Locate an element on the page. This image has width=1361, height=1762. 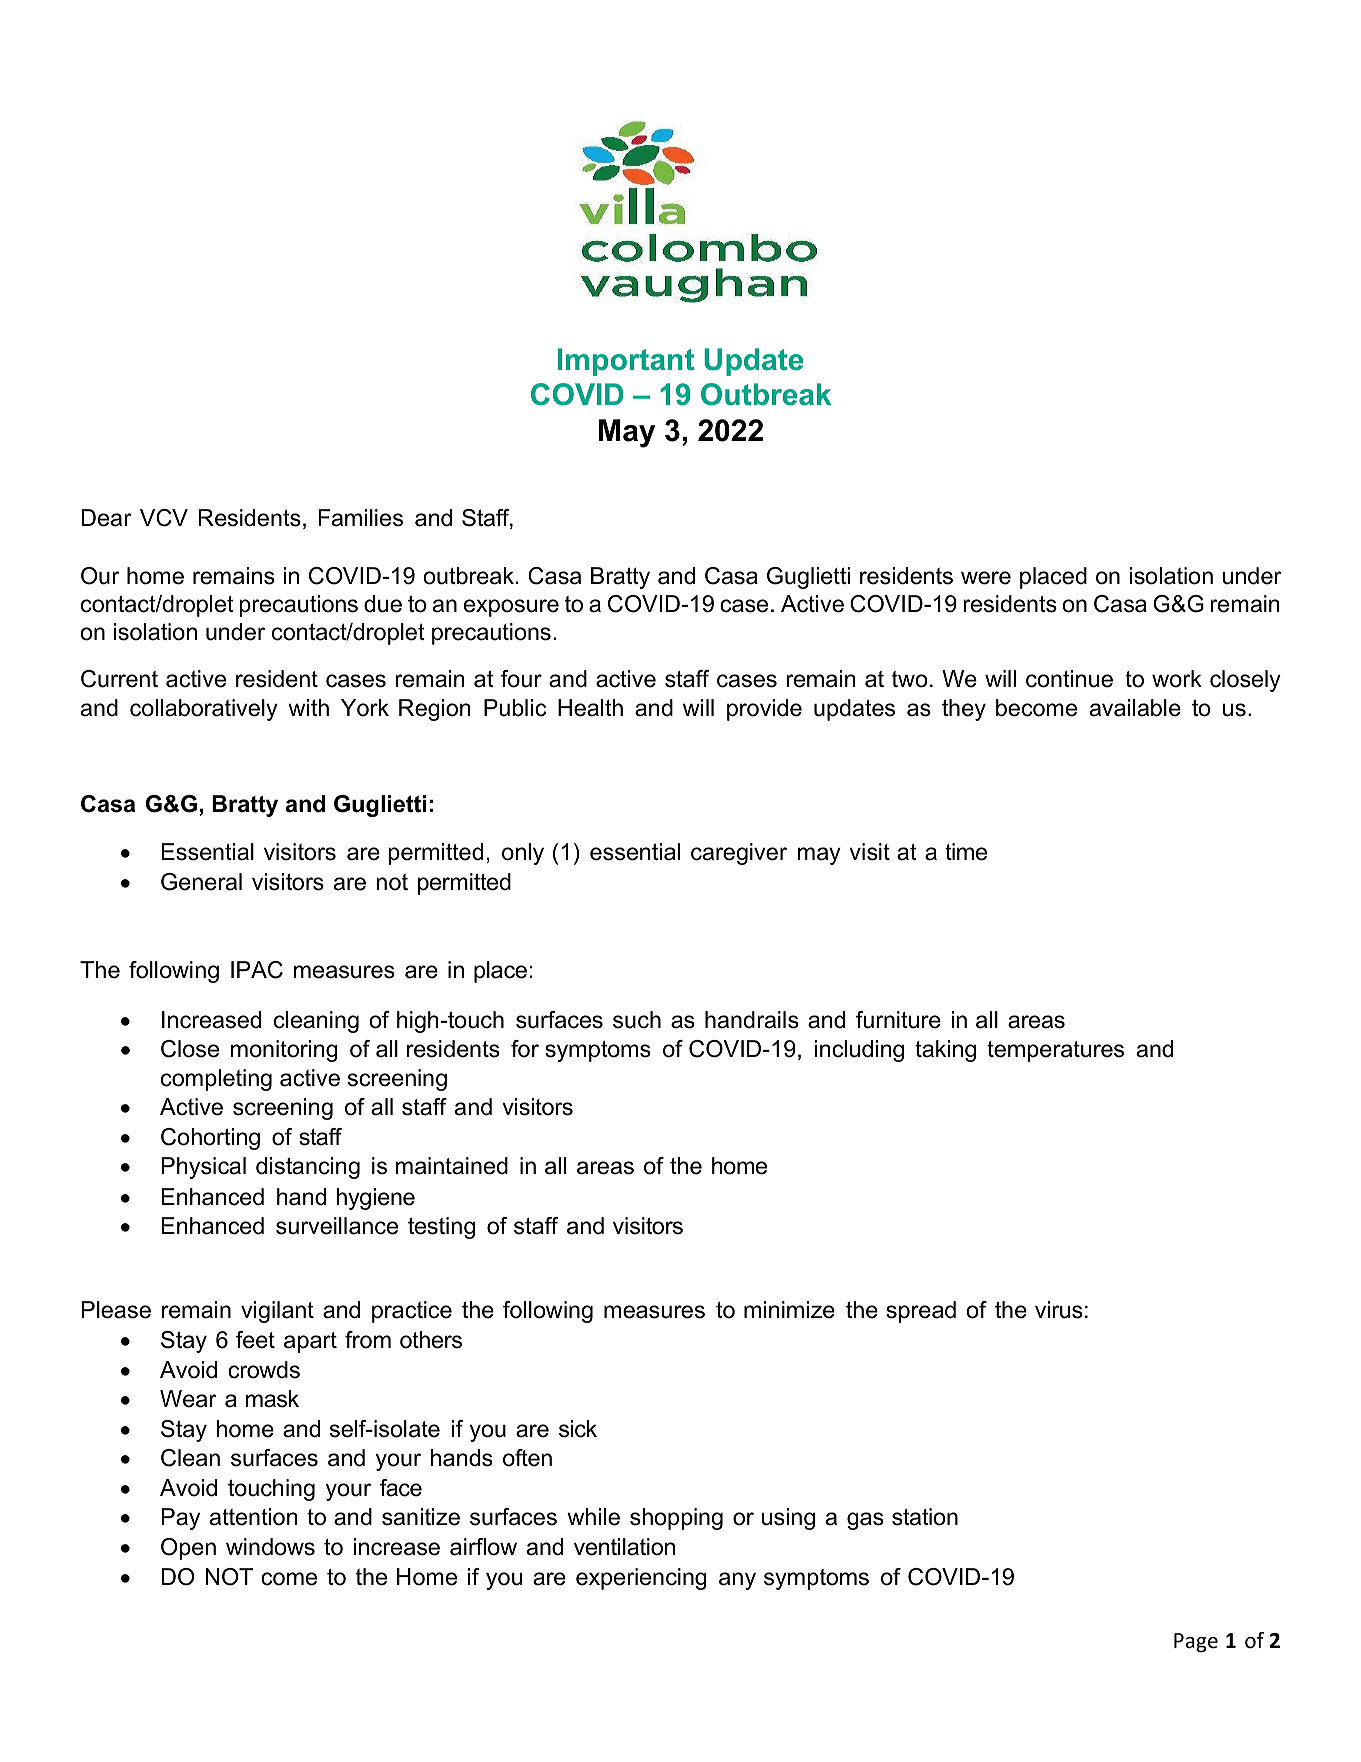
windows is located at coordinates (270, 1547).
